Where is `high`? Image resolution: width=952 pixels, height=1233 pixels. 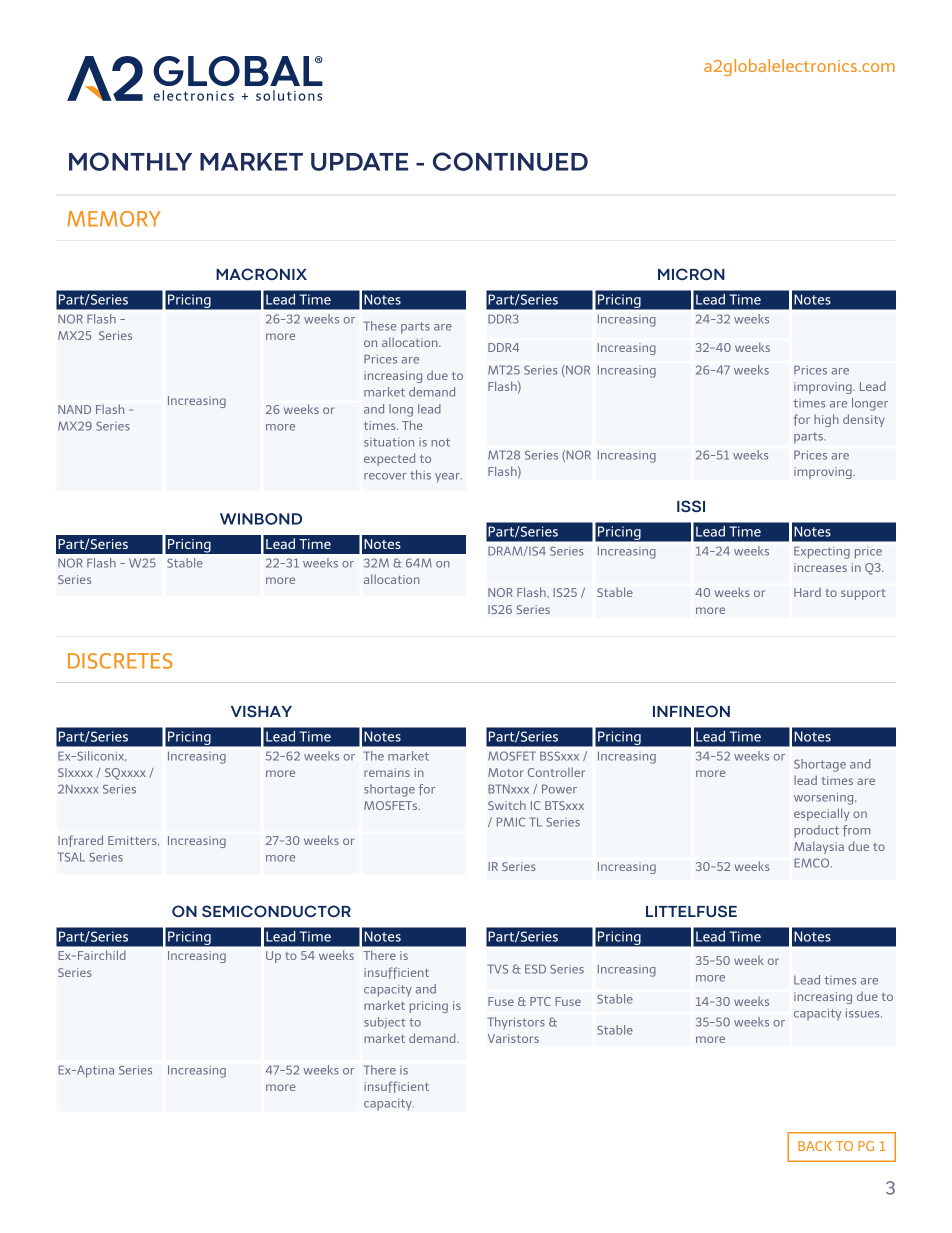 high is located at coordinates (826, 420).
